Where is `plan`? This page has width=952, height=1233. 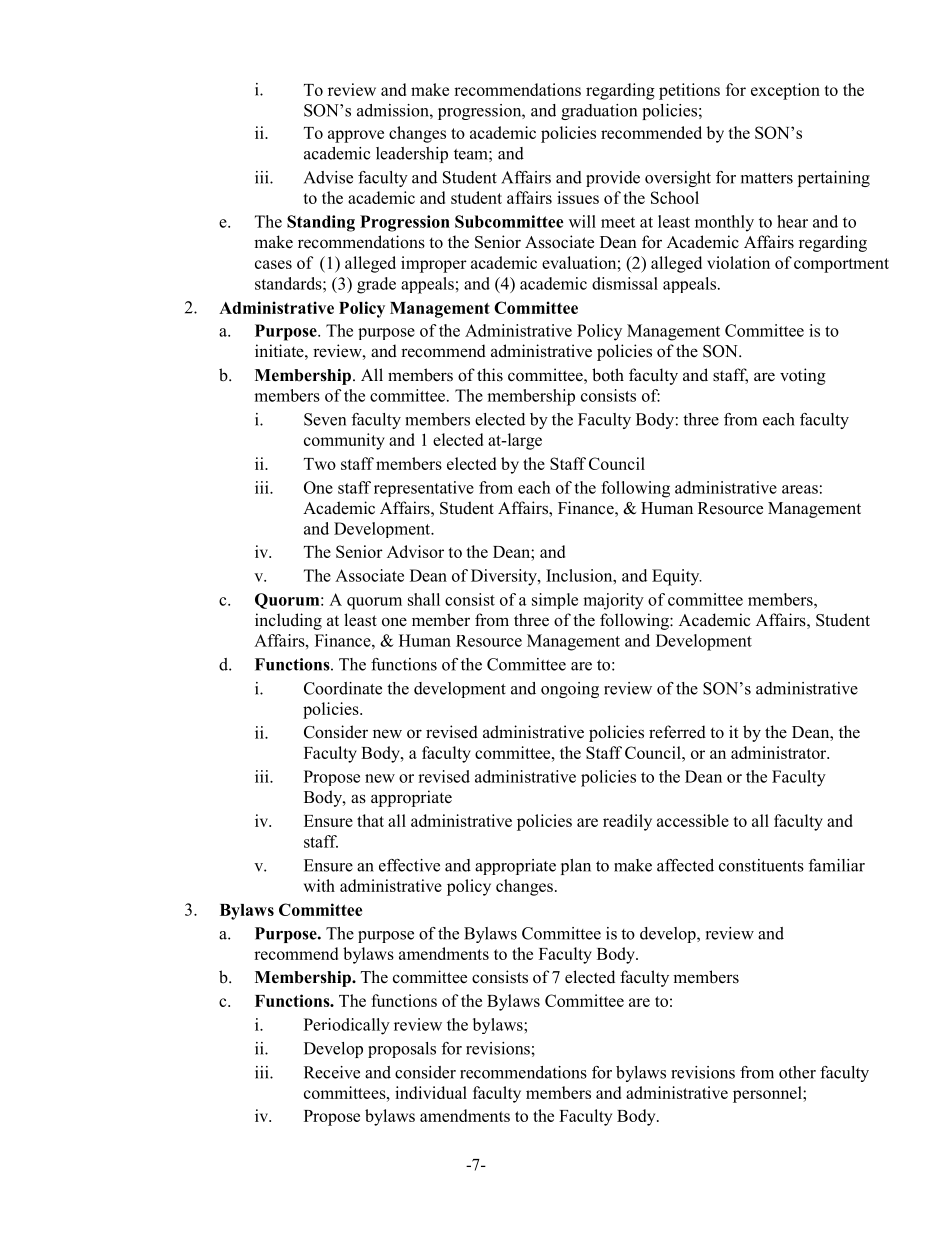 plan is located at coordinates (576, 867).
